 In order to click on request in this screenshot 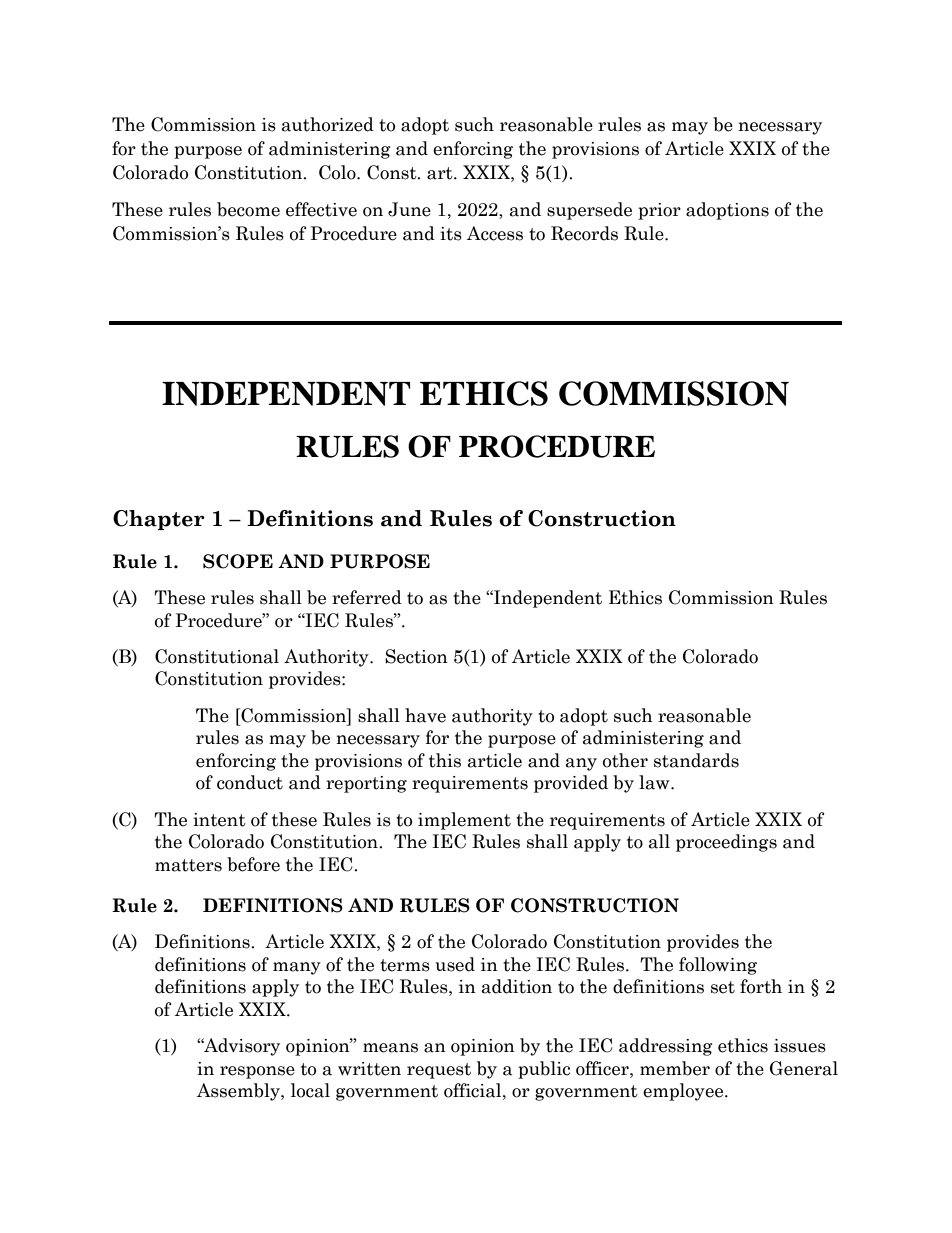, I will do `click(439, 1071)`.
